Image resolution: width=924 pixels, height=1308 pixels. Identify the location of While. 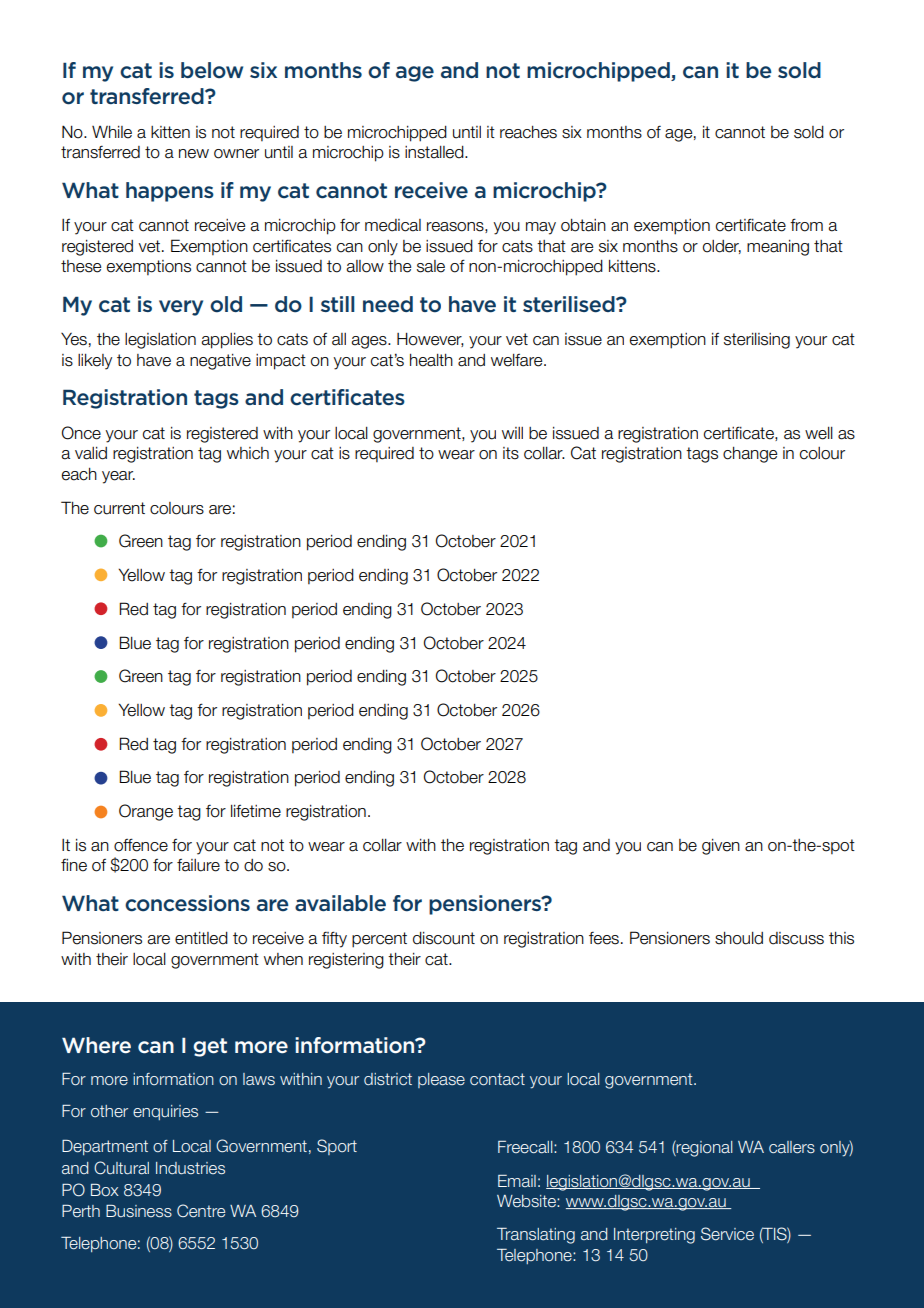
(112, 132).
